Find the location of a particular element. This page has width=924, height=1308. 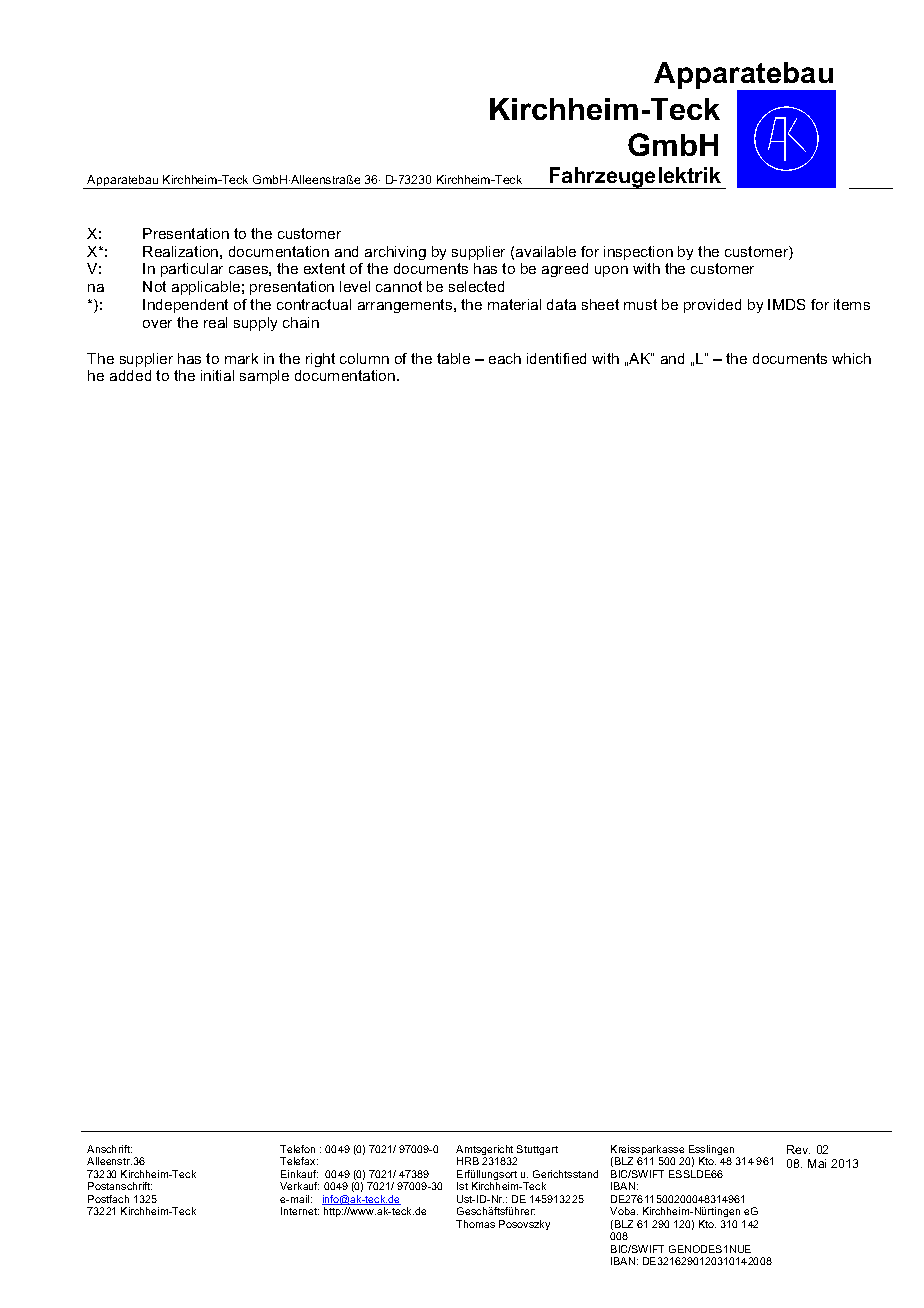

selected is located at coordinates (476, 286).
